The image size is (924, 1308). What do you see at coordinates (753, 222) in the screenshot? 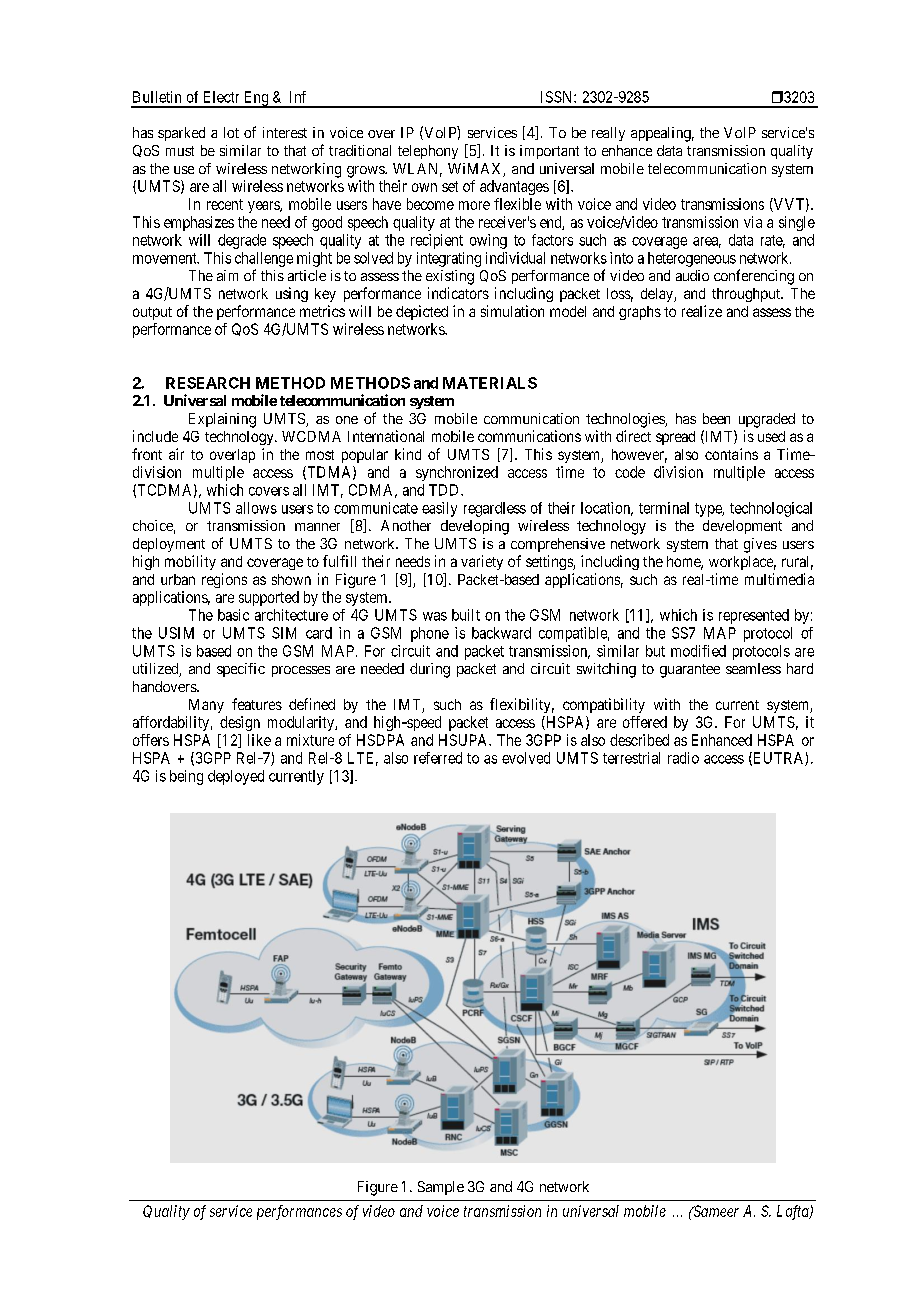
I see `via` at bounding box center [753, 222].
